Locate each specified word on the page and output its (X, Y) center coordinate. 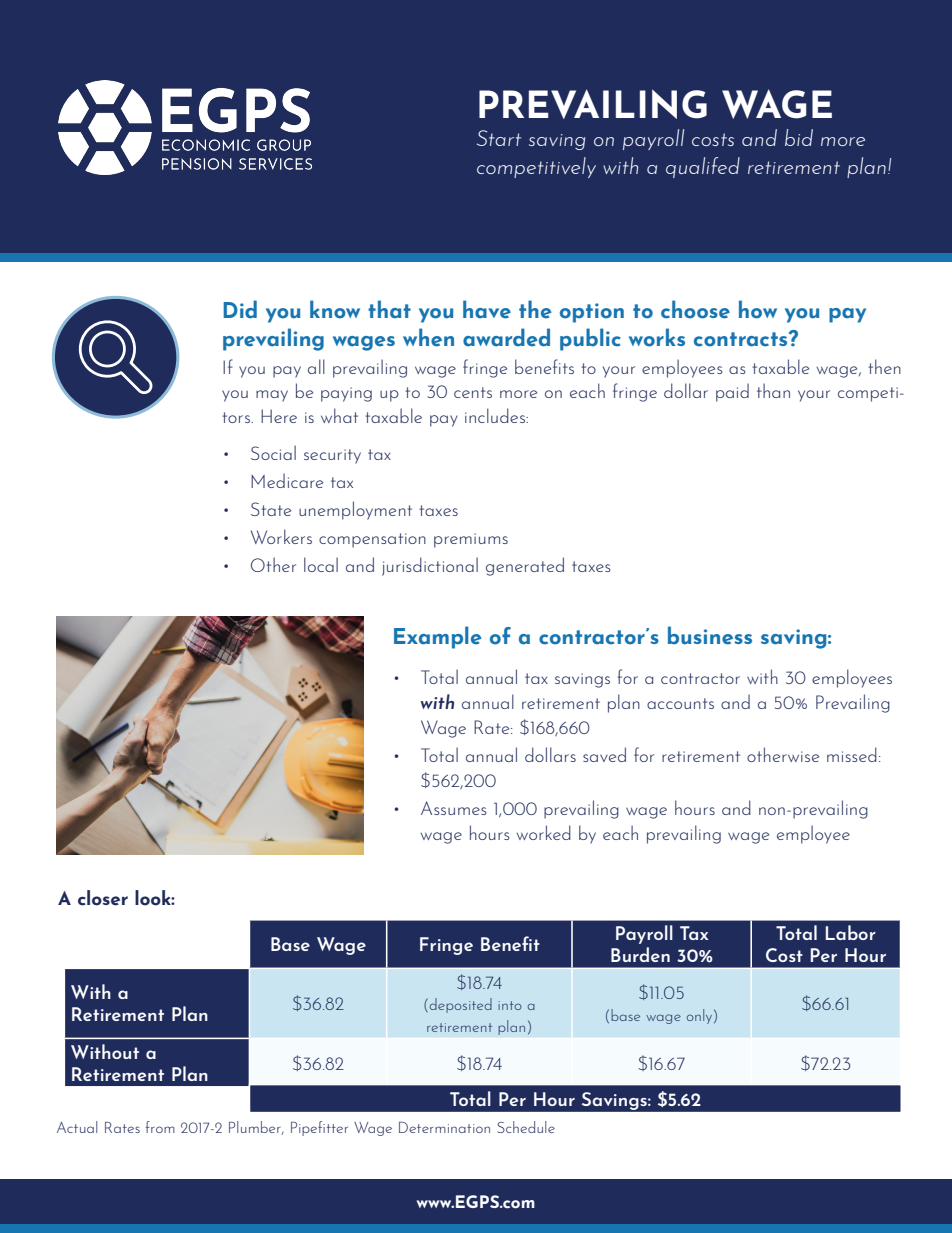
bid (799, 137)
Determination (444, 1127)
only (701, 1016)
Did (240, 309)
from (160, 1127)
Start (499, 138)
